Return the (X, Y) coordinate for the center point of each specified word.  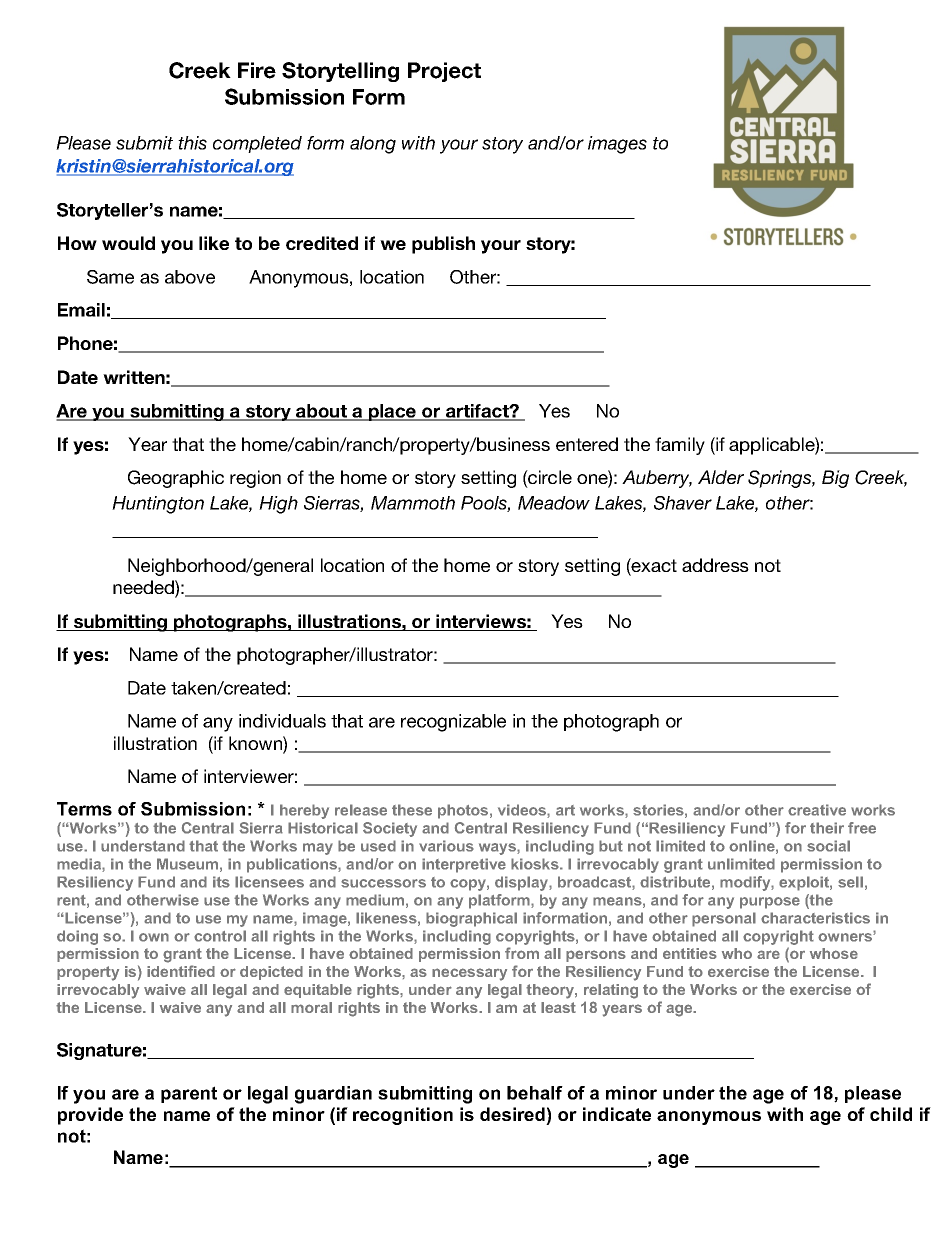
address (715, 565)
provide (90, 1116)
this (192, 143)
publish (443, 245)
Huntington (158, 505)
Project (444, 72)
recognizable (453, 723)
